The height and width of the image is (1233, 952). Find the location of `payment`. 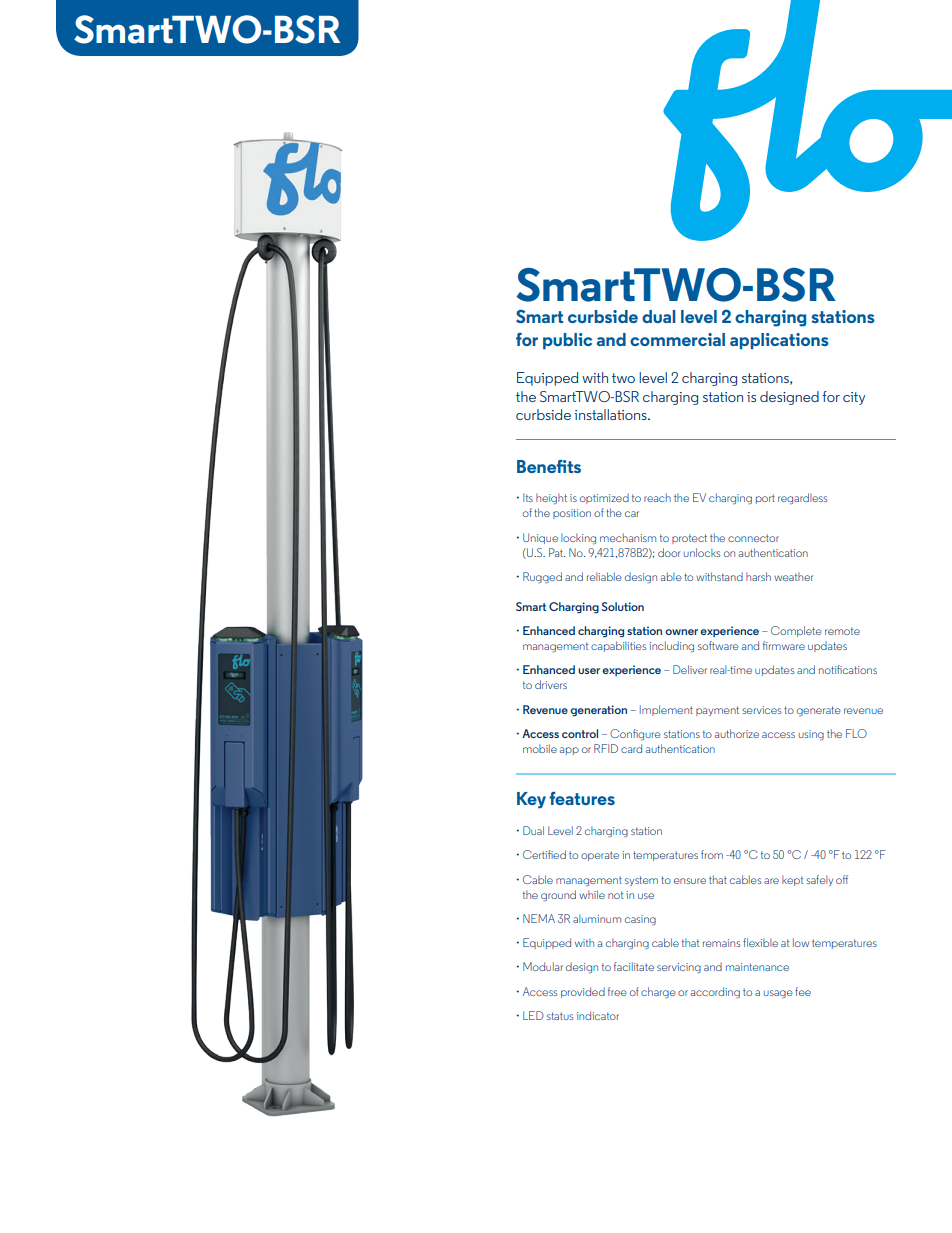

payment is located at coordinates (717, 711).
